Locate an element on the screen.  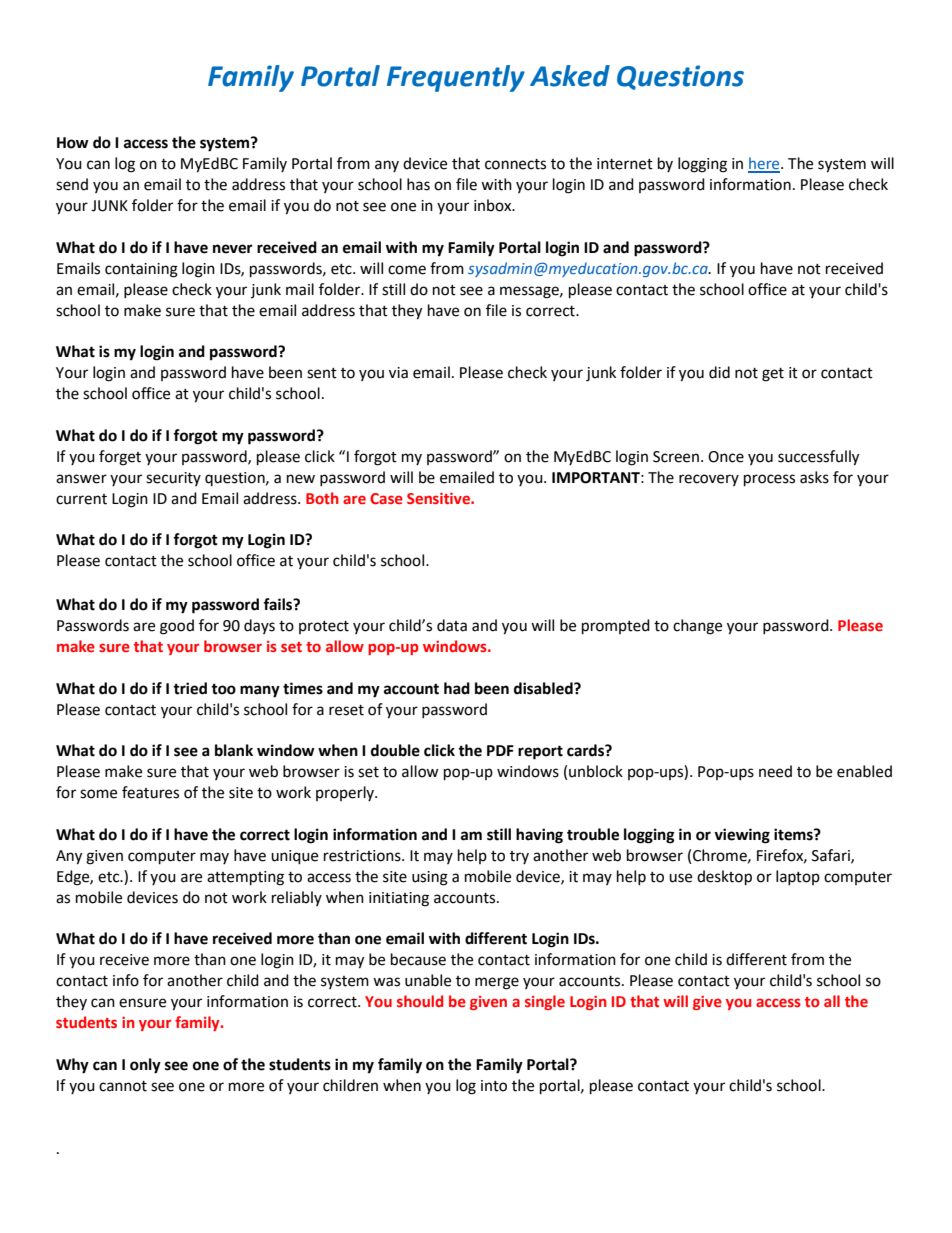
come is located at coordinates (407, 270).
